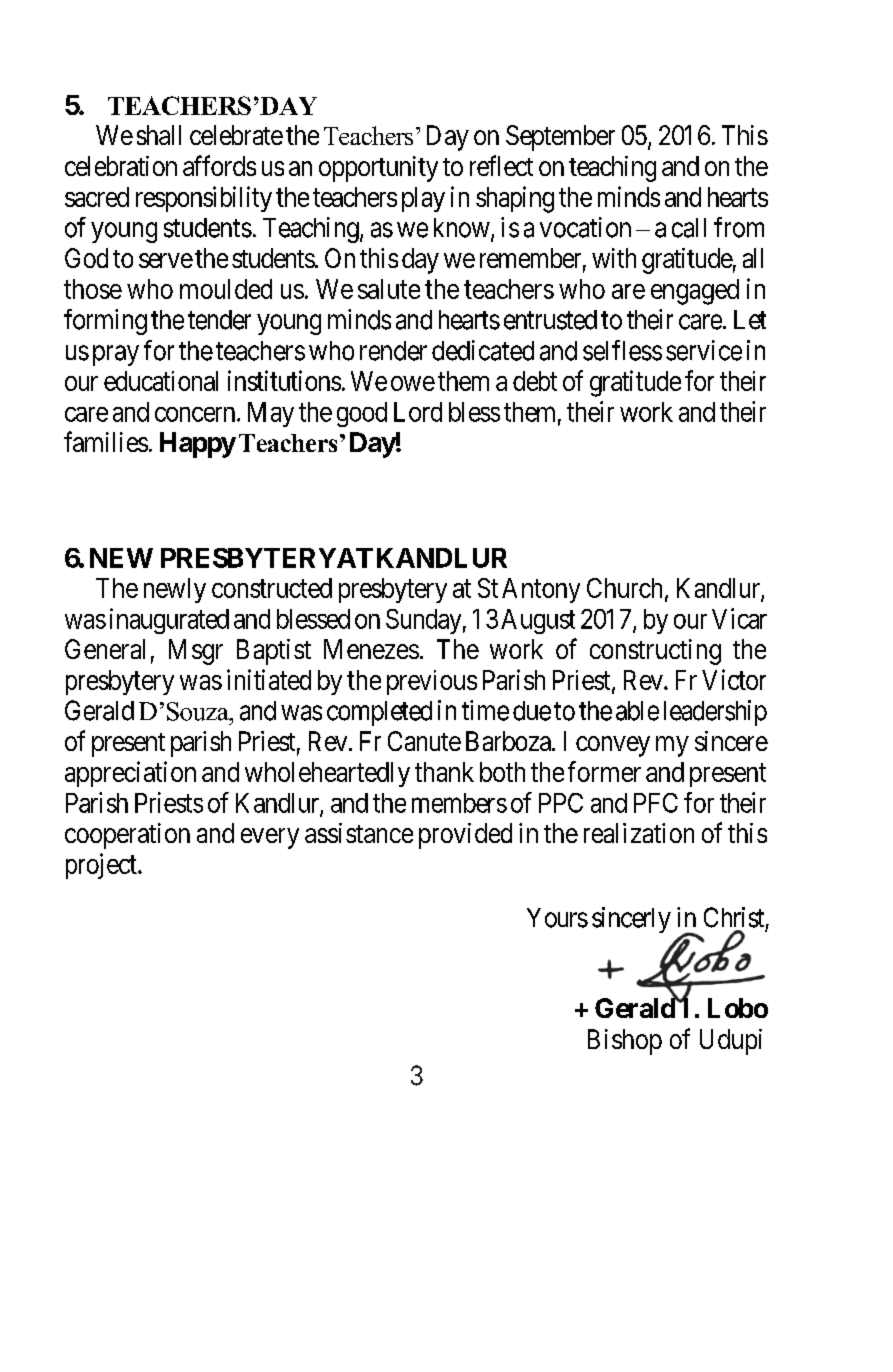  What do you see at coordinates (465, 836) in the image?
I see `provided` at bounding box center [465, 836].
